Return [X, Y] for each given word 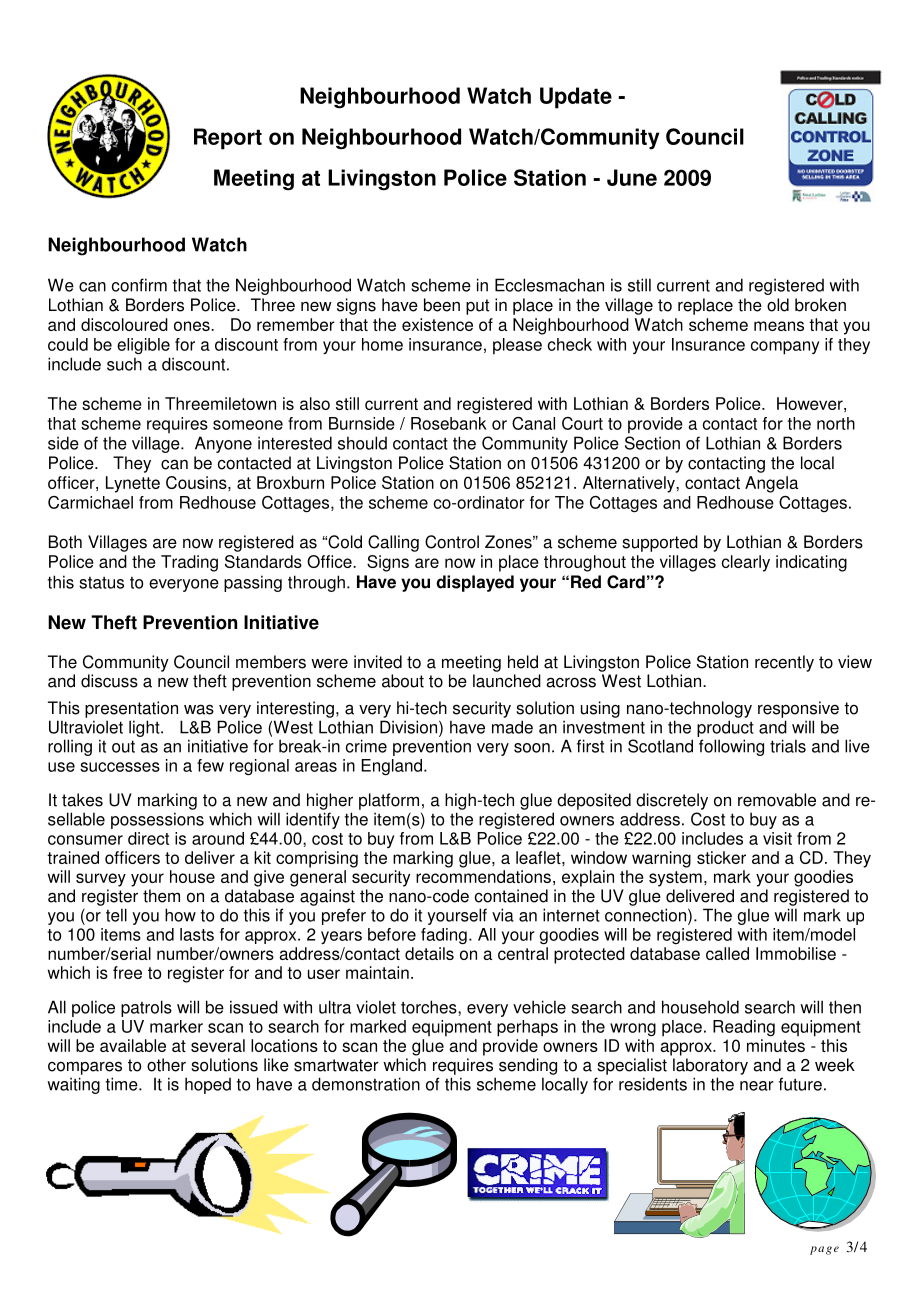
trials [788, 746]
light [145, 728]
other [166, 1065]
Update [576, 98]
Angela [771, 484]
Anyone [223, 444]
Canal [533, 423]
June [632, 177]
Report [228, 139]
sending [528, 1066]
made [512, 727]
